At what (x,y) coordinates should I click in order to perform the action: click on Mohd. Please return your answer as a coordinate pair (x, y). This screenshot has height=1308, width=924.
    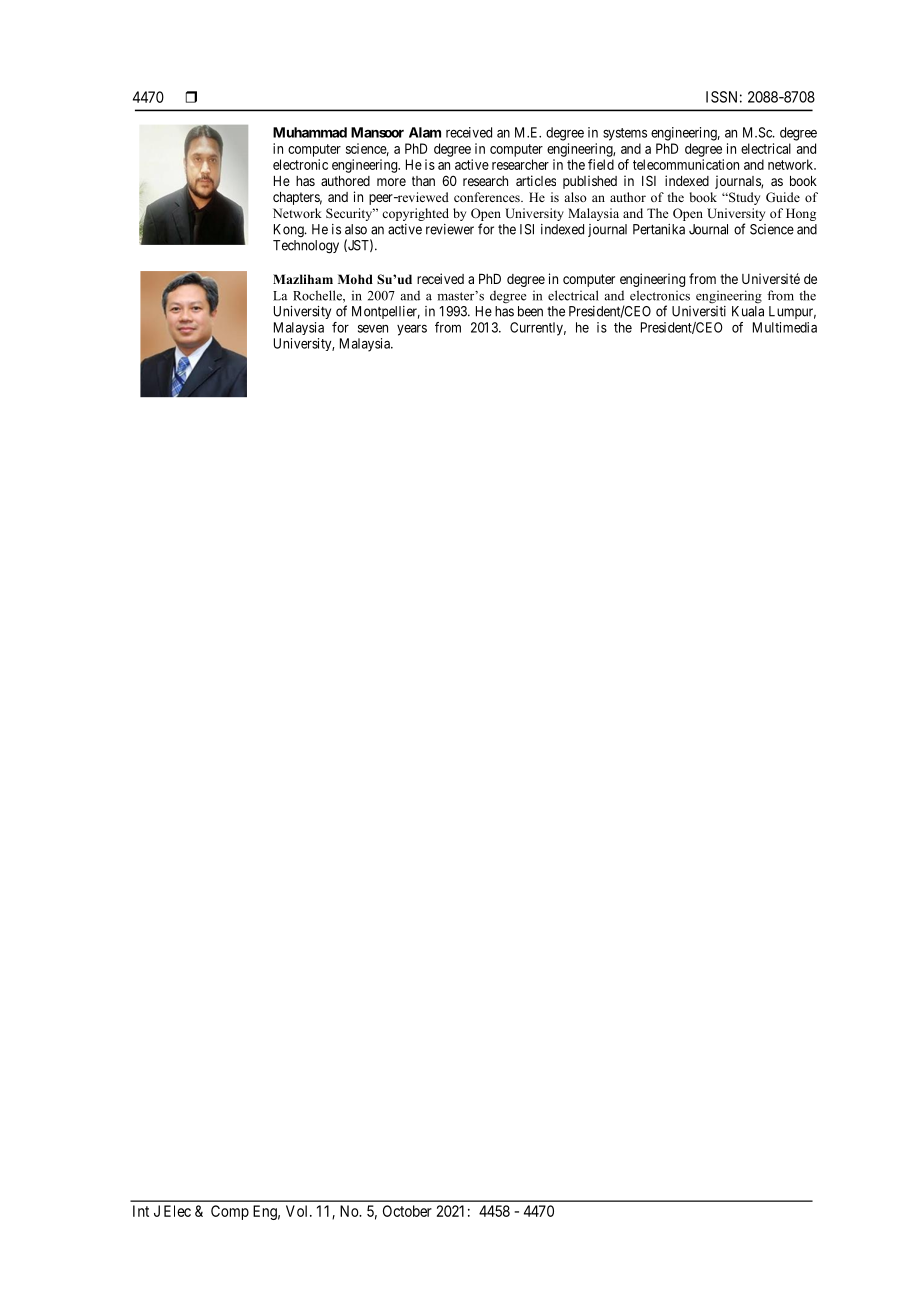
    Looking at the image, I should click on (355, 279).
